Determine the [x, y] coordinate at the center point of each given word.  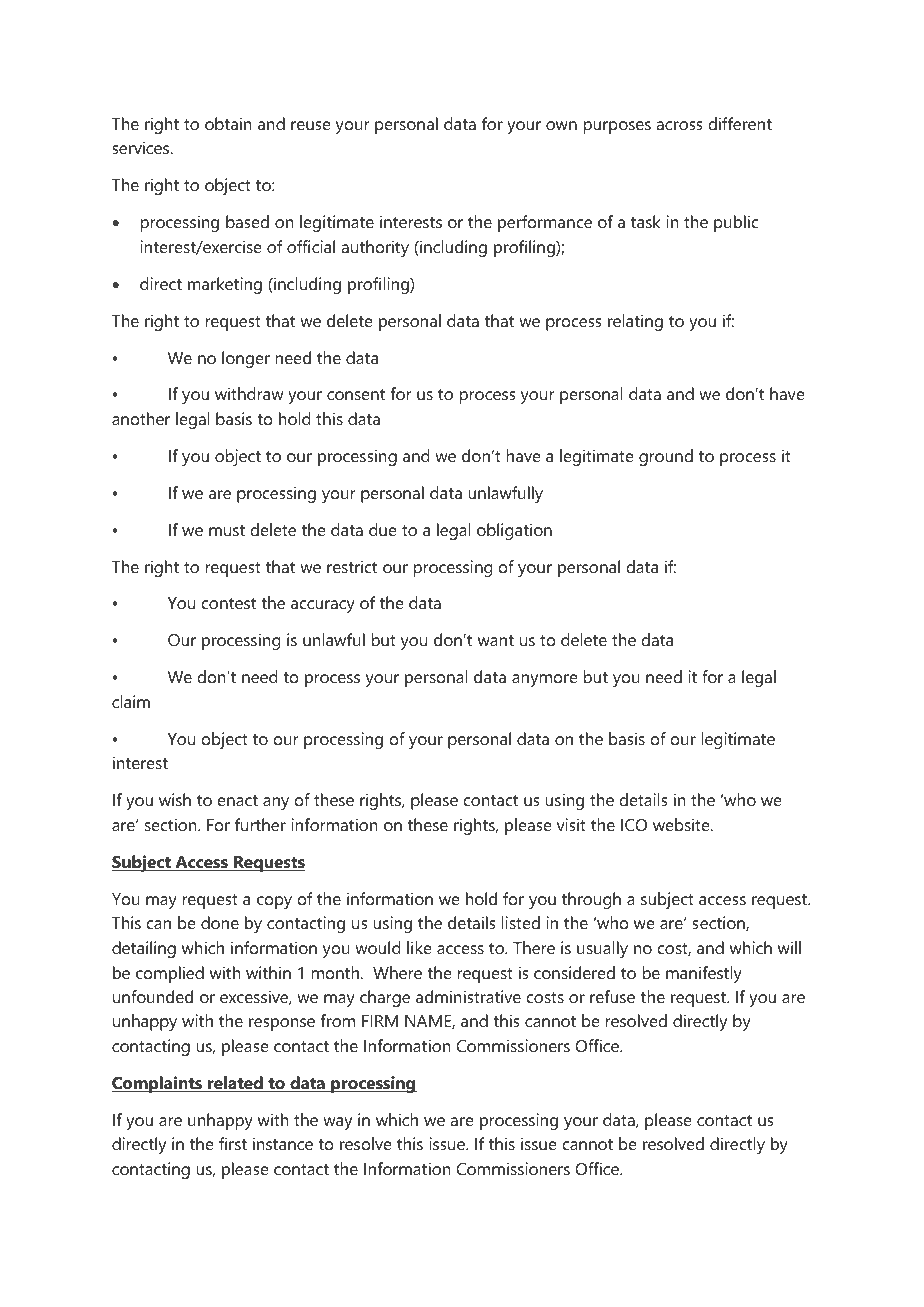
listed [521, 922]
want [496, 640]
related [235, 1084]
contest [229, 603]
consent [356, 394]
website [682, 824]
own [561, 125]
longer [246, 359]
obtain [228, 123]
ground [666, 457]
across [679, 125]
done [220, 922]
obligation [514, 531]
